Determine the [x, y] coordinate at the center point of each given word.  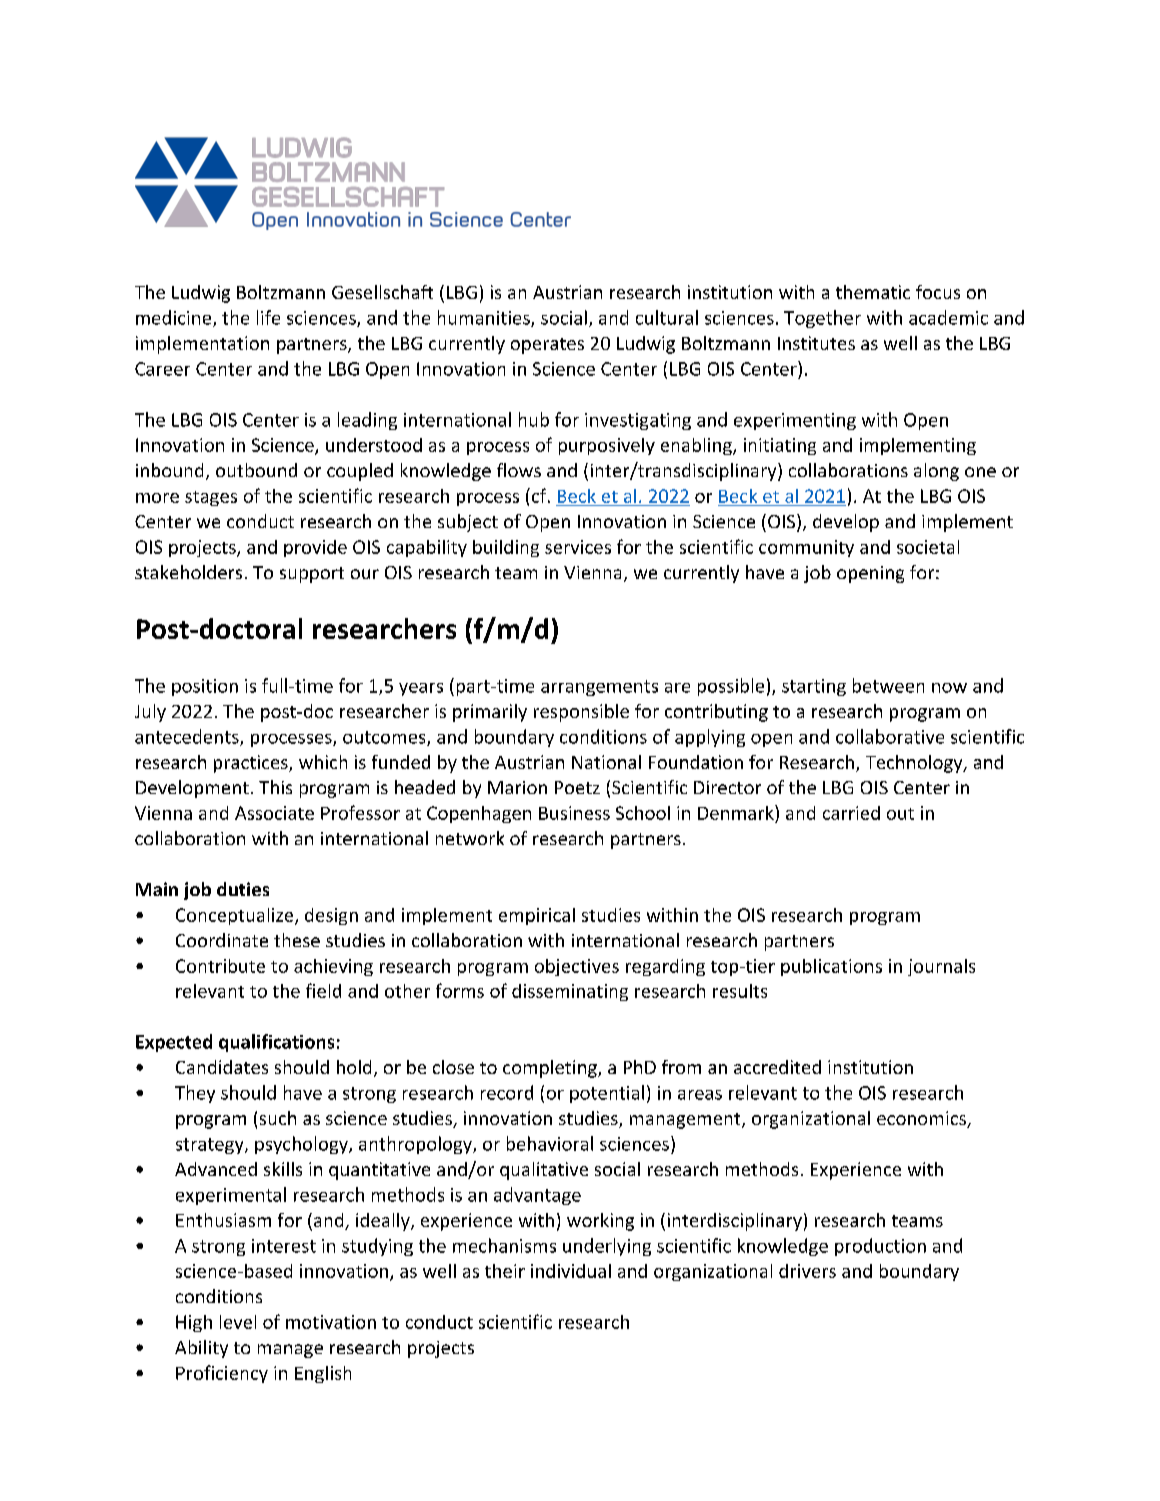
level [238, 1322]
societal [928, 547]
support [312, 575]
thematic [873, 292]
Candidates [222, 1067]
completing [551, 1069]
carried [851, 813]
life [268, 317]
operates [547, 346]
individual [571, 1271]
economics [922, 1119]
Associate [274, 813]
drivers [807, 1271]
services [578, 547]
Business [574, 813]
